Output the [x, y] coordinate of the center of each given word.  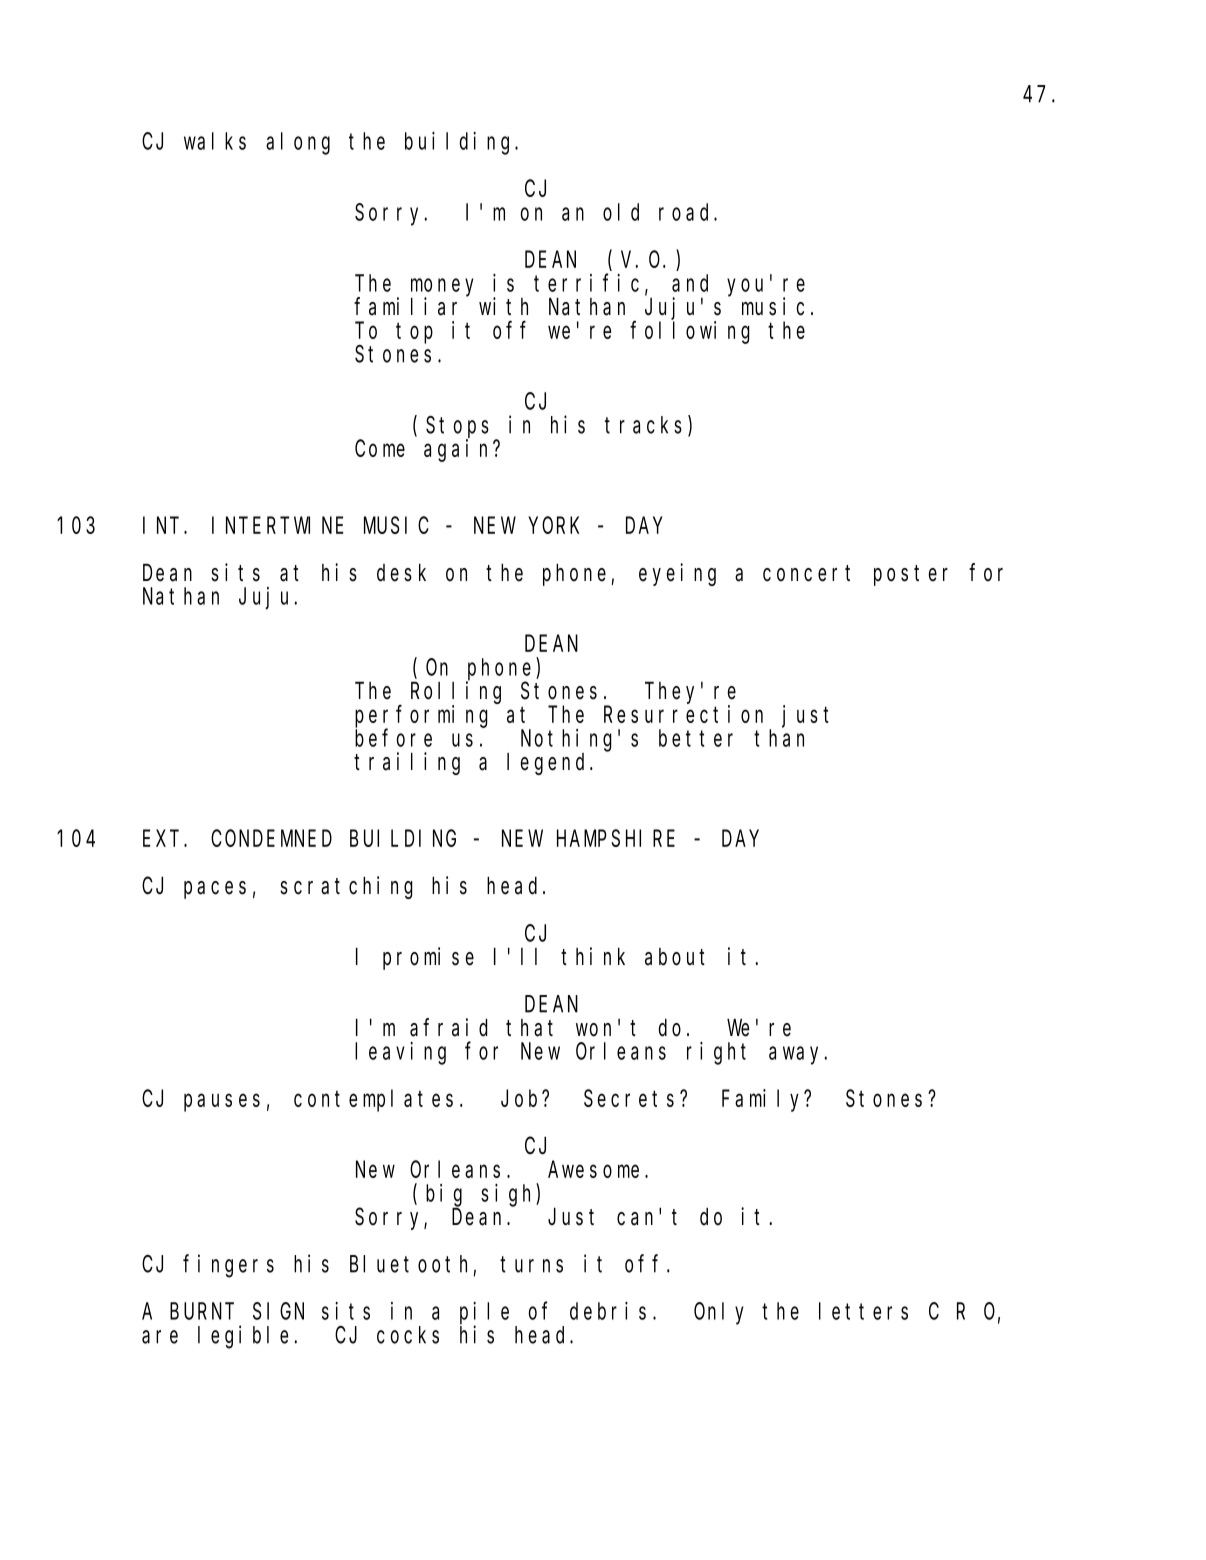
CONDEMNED [271, 839]
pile [484, 1314]
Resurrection [683, 714]
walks [215, 141]
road [687, 212]
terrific [586, 283]
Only [719, 1313]
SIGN [278, 1312]
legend [549, 764]
